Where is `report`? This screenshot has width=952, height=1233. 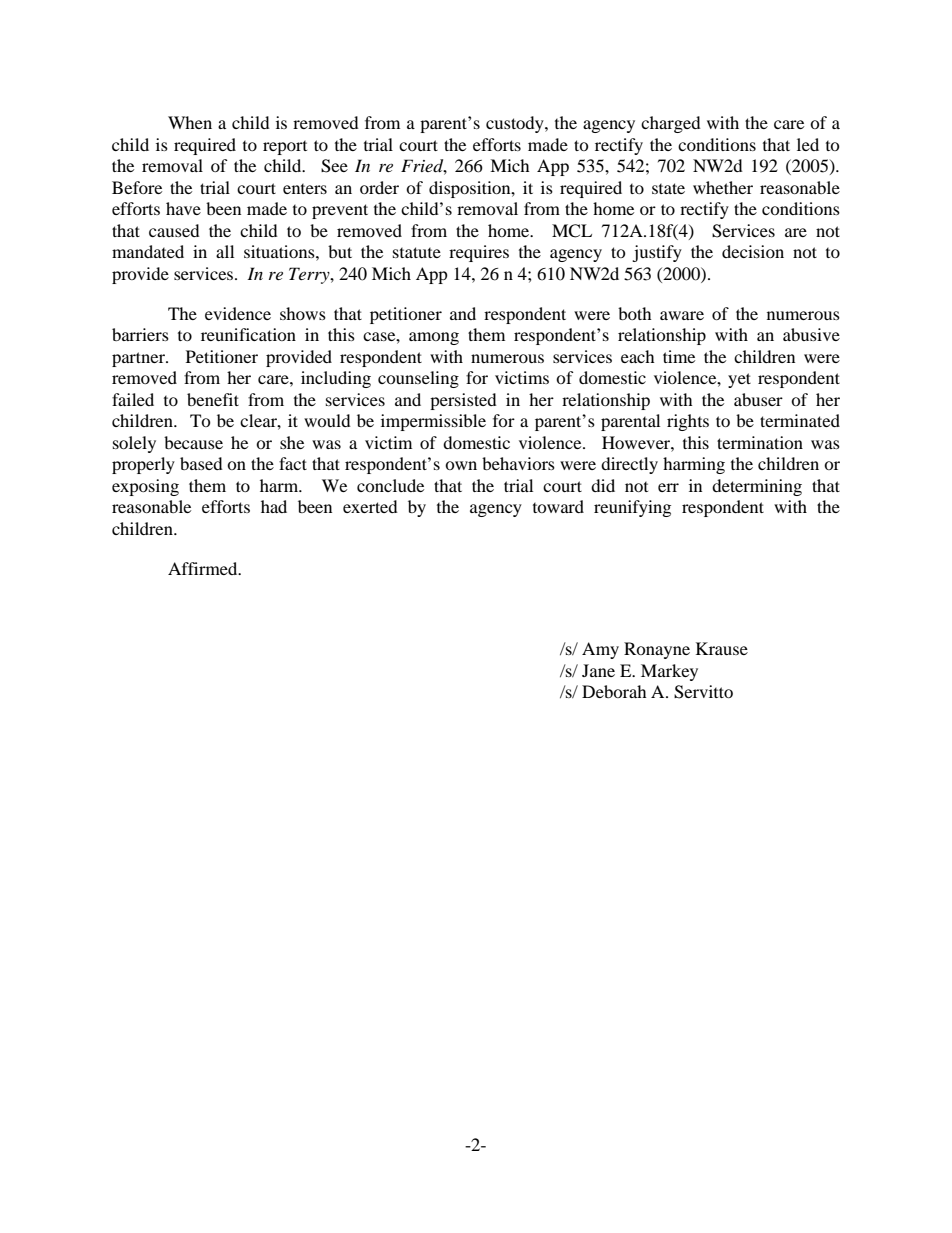 report is located at coordinates (285, 148).
